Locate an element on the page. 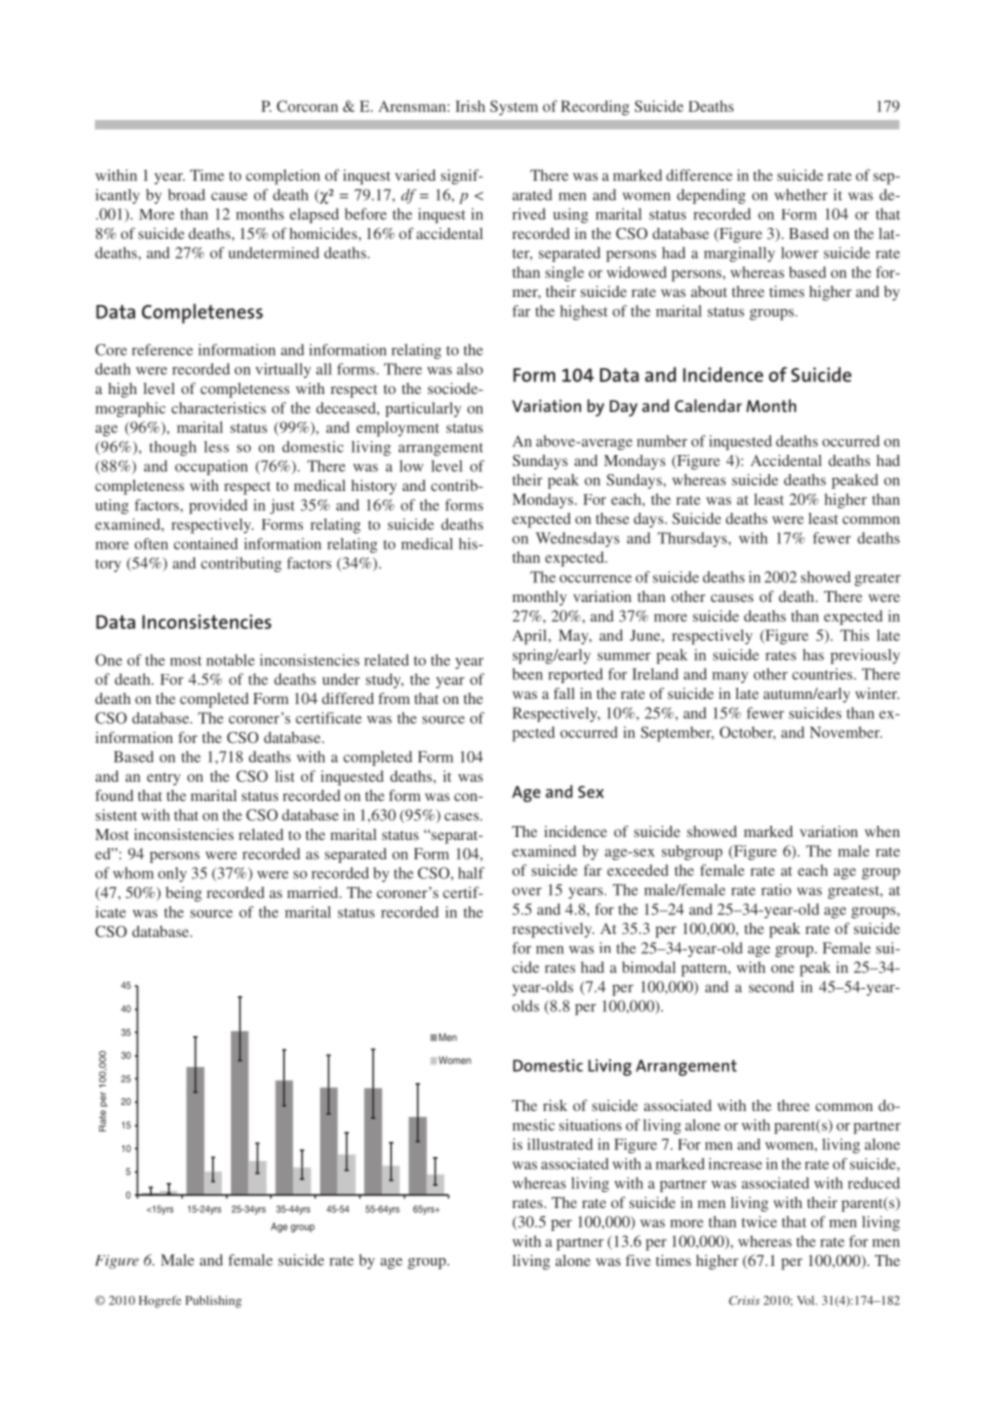  been is located at coordinates (527, 674).
